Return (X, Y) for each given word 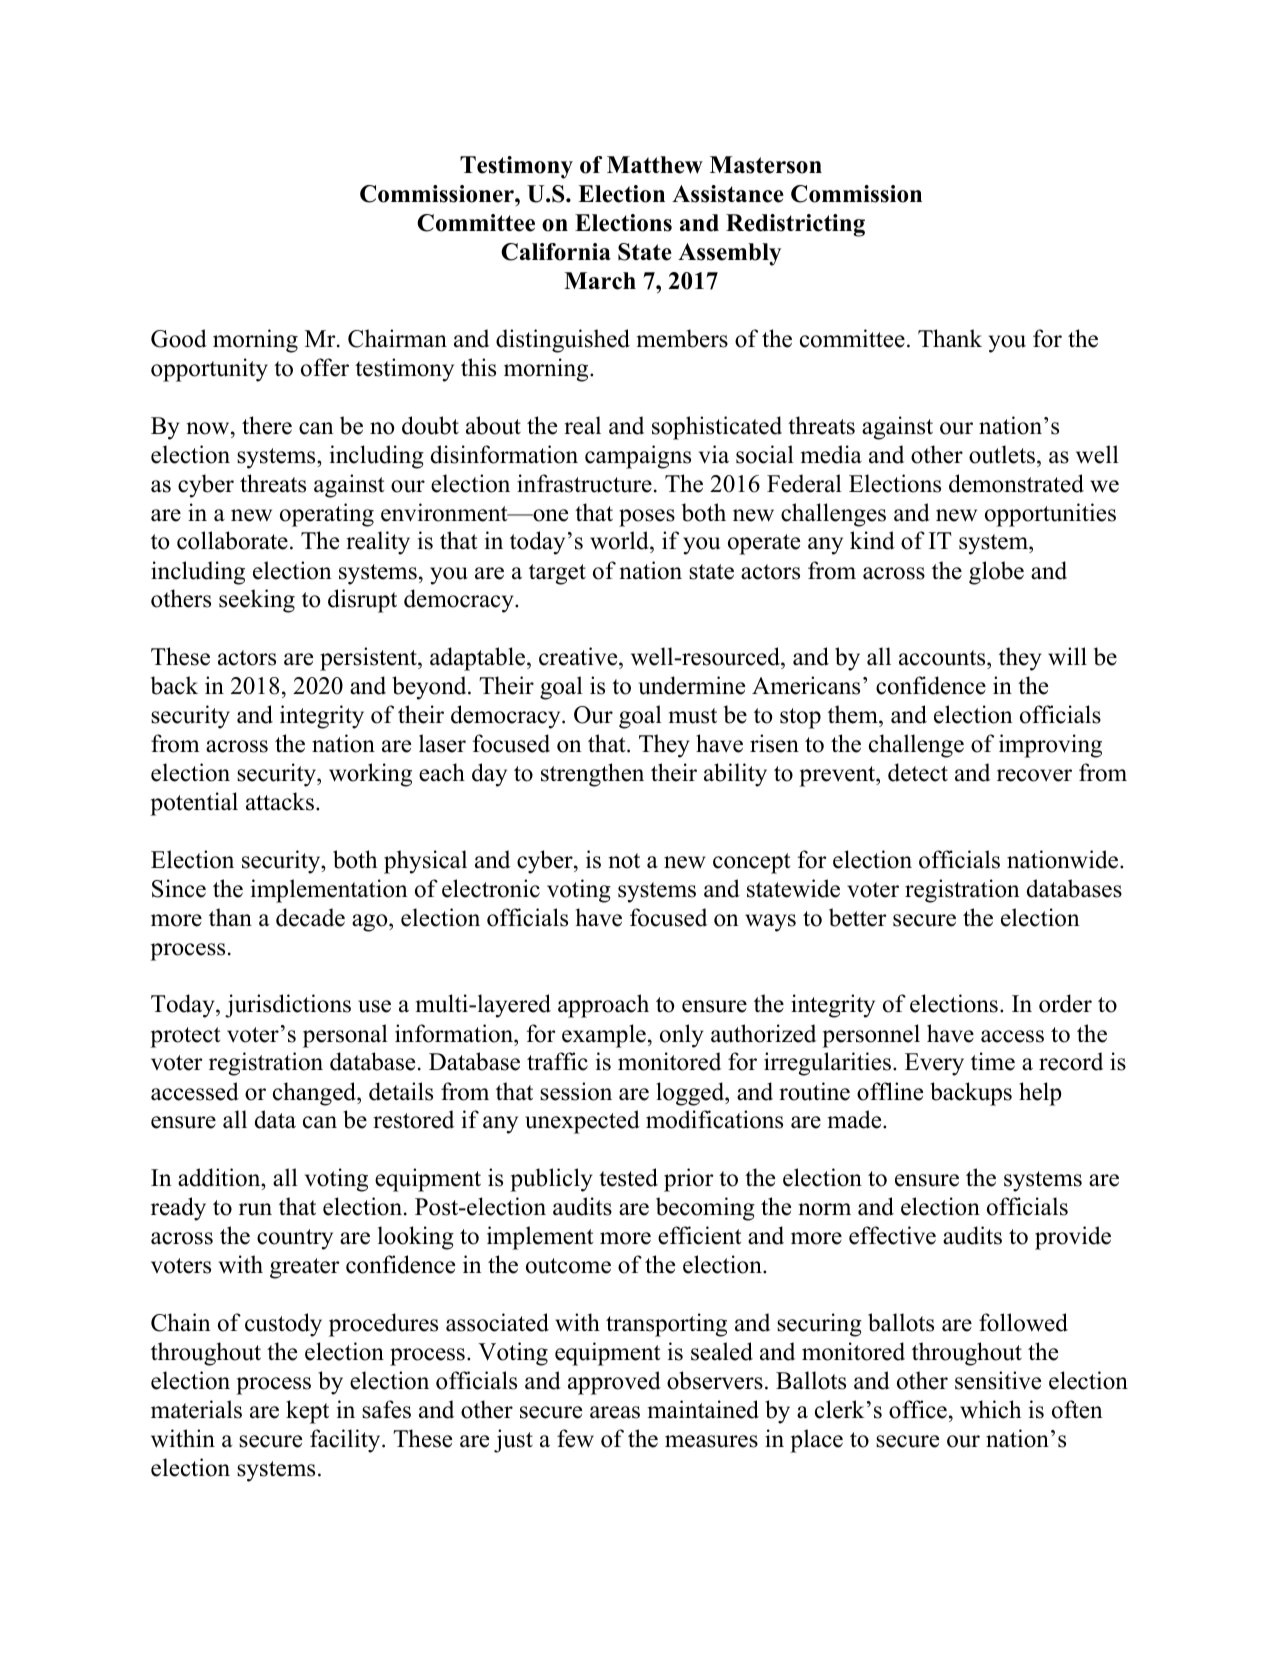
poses (647, 518)
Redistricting (795, 225)
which (990, 1409)
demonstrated (1016, 483)
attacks (280, 801)
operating (327, 515)
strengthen (592, 775)
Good (179, 338)
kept (307, 1412)
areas (615, 1412)
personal (345, 1036)
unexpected (582, 1122)
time (993, 1061)
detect (918, 772)
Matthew (655, 165)
